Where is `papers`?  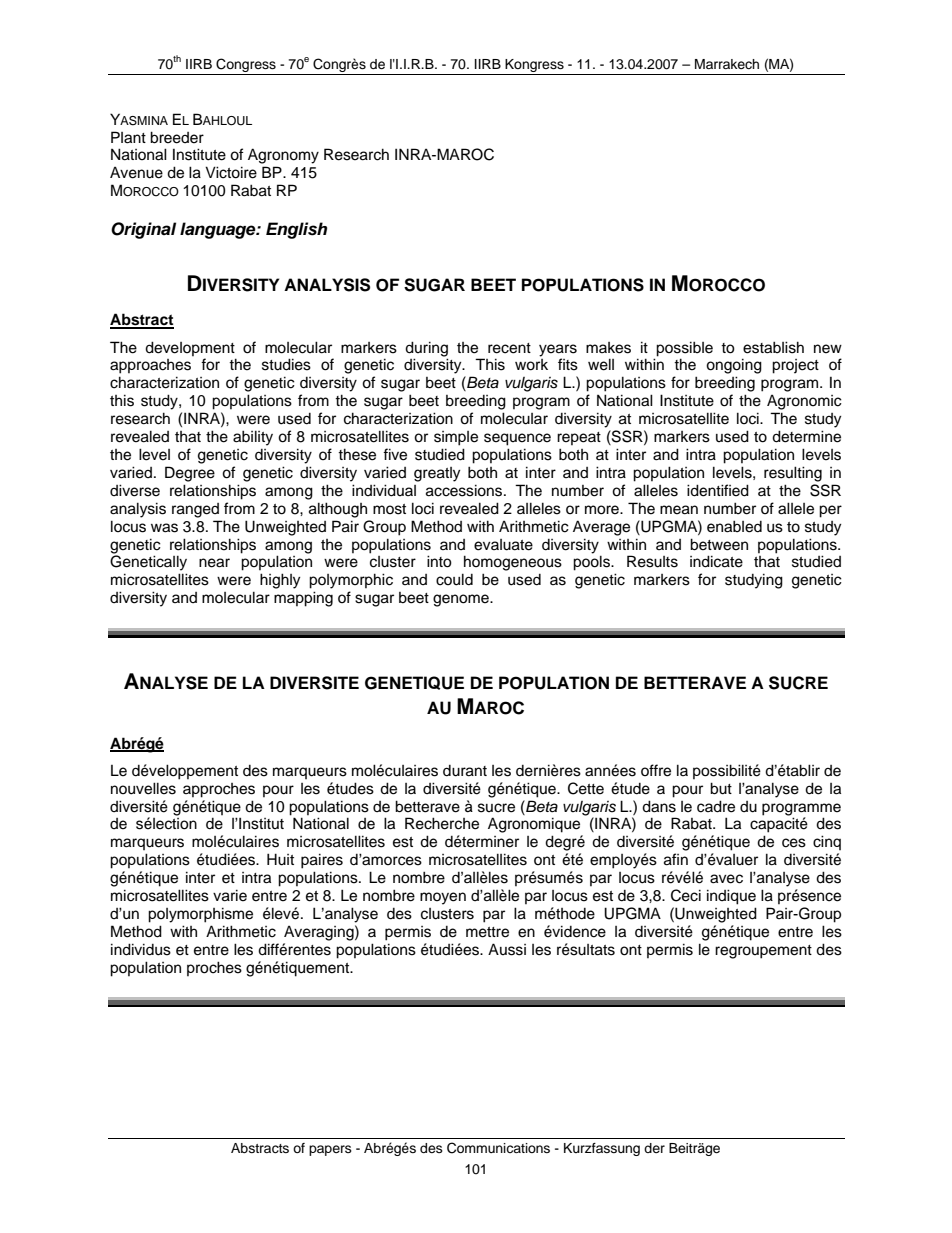 papers is located at coordinates (330, 1150).
